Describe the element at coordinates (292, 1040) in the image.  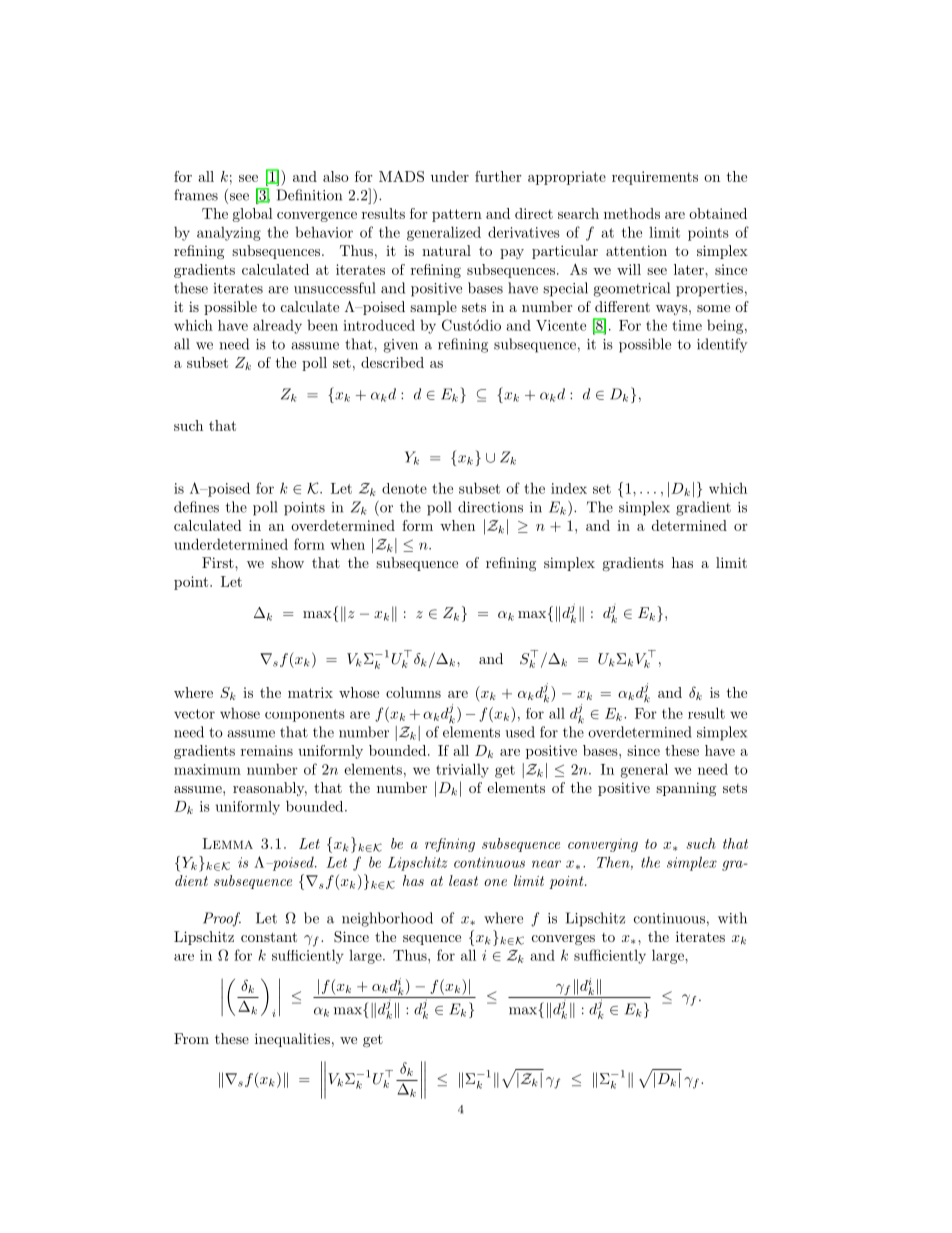
I see `inequalities` at that location.
